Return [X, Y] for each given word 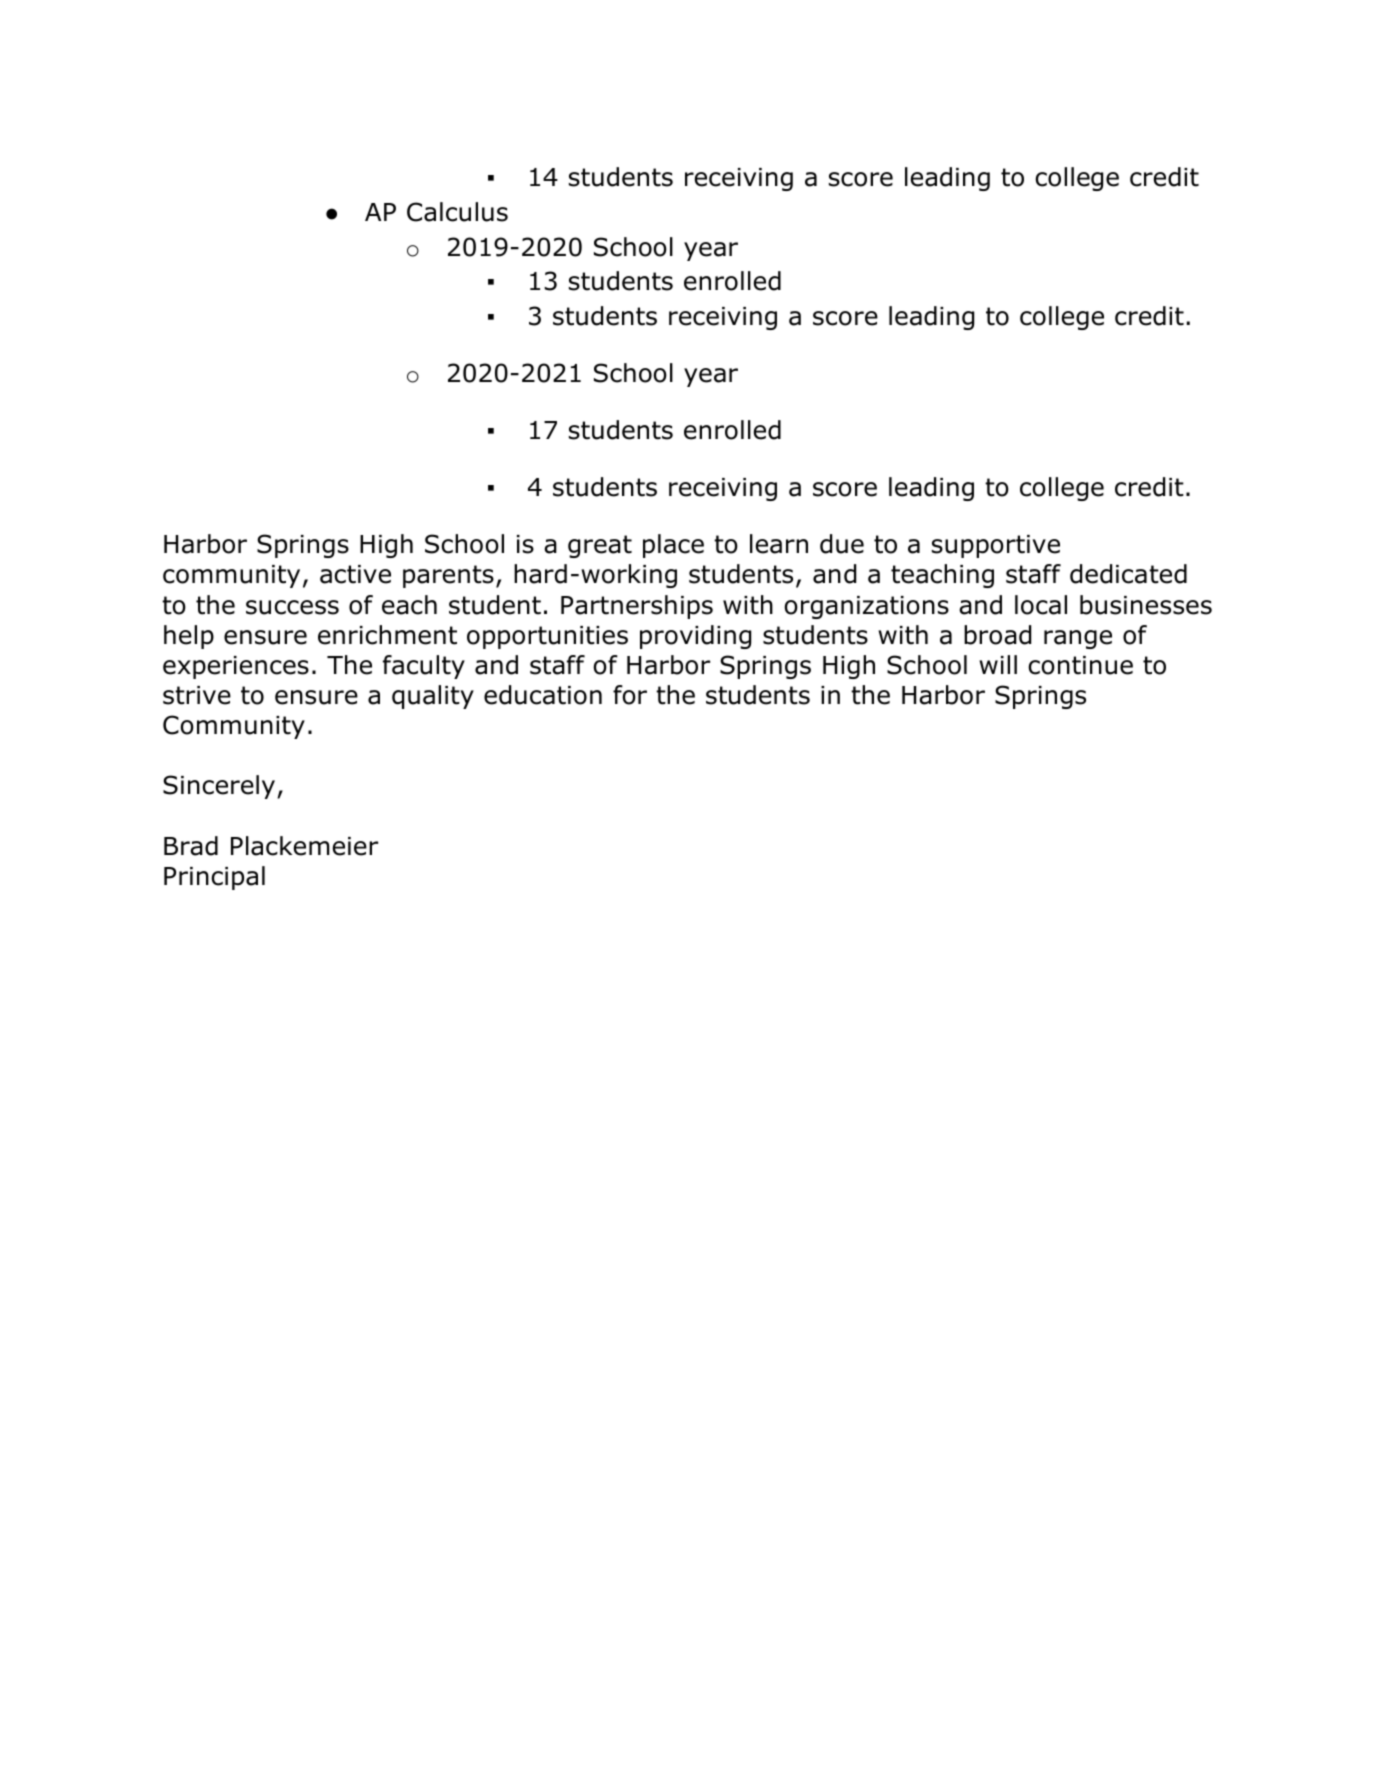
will [998, 664]
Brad [191, 846]
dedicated [1128, 574]
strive [197, 695]
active [355, 574]
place [673, 546]
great [600, 546]
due [842, 544]
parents [448, 576]
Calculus [457, 212]
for [630, 695]
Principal [214, 878]
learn [779, 544]
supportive [996, 546]
